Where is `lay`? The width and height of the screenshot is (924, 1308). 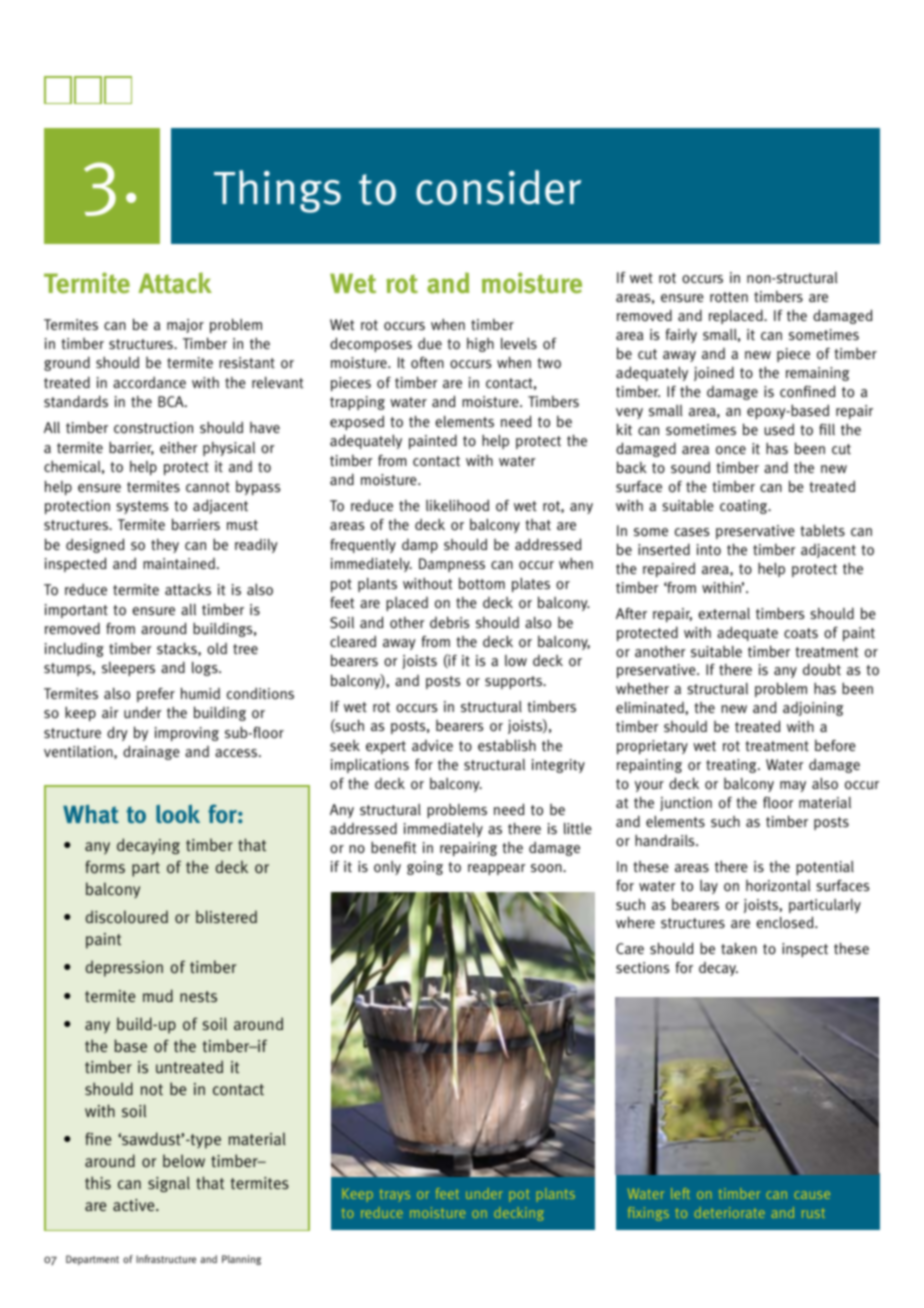 lay is located at coordinates (709, 887).
